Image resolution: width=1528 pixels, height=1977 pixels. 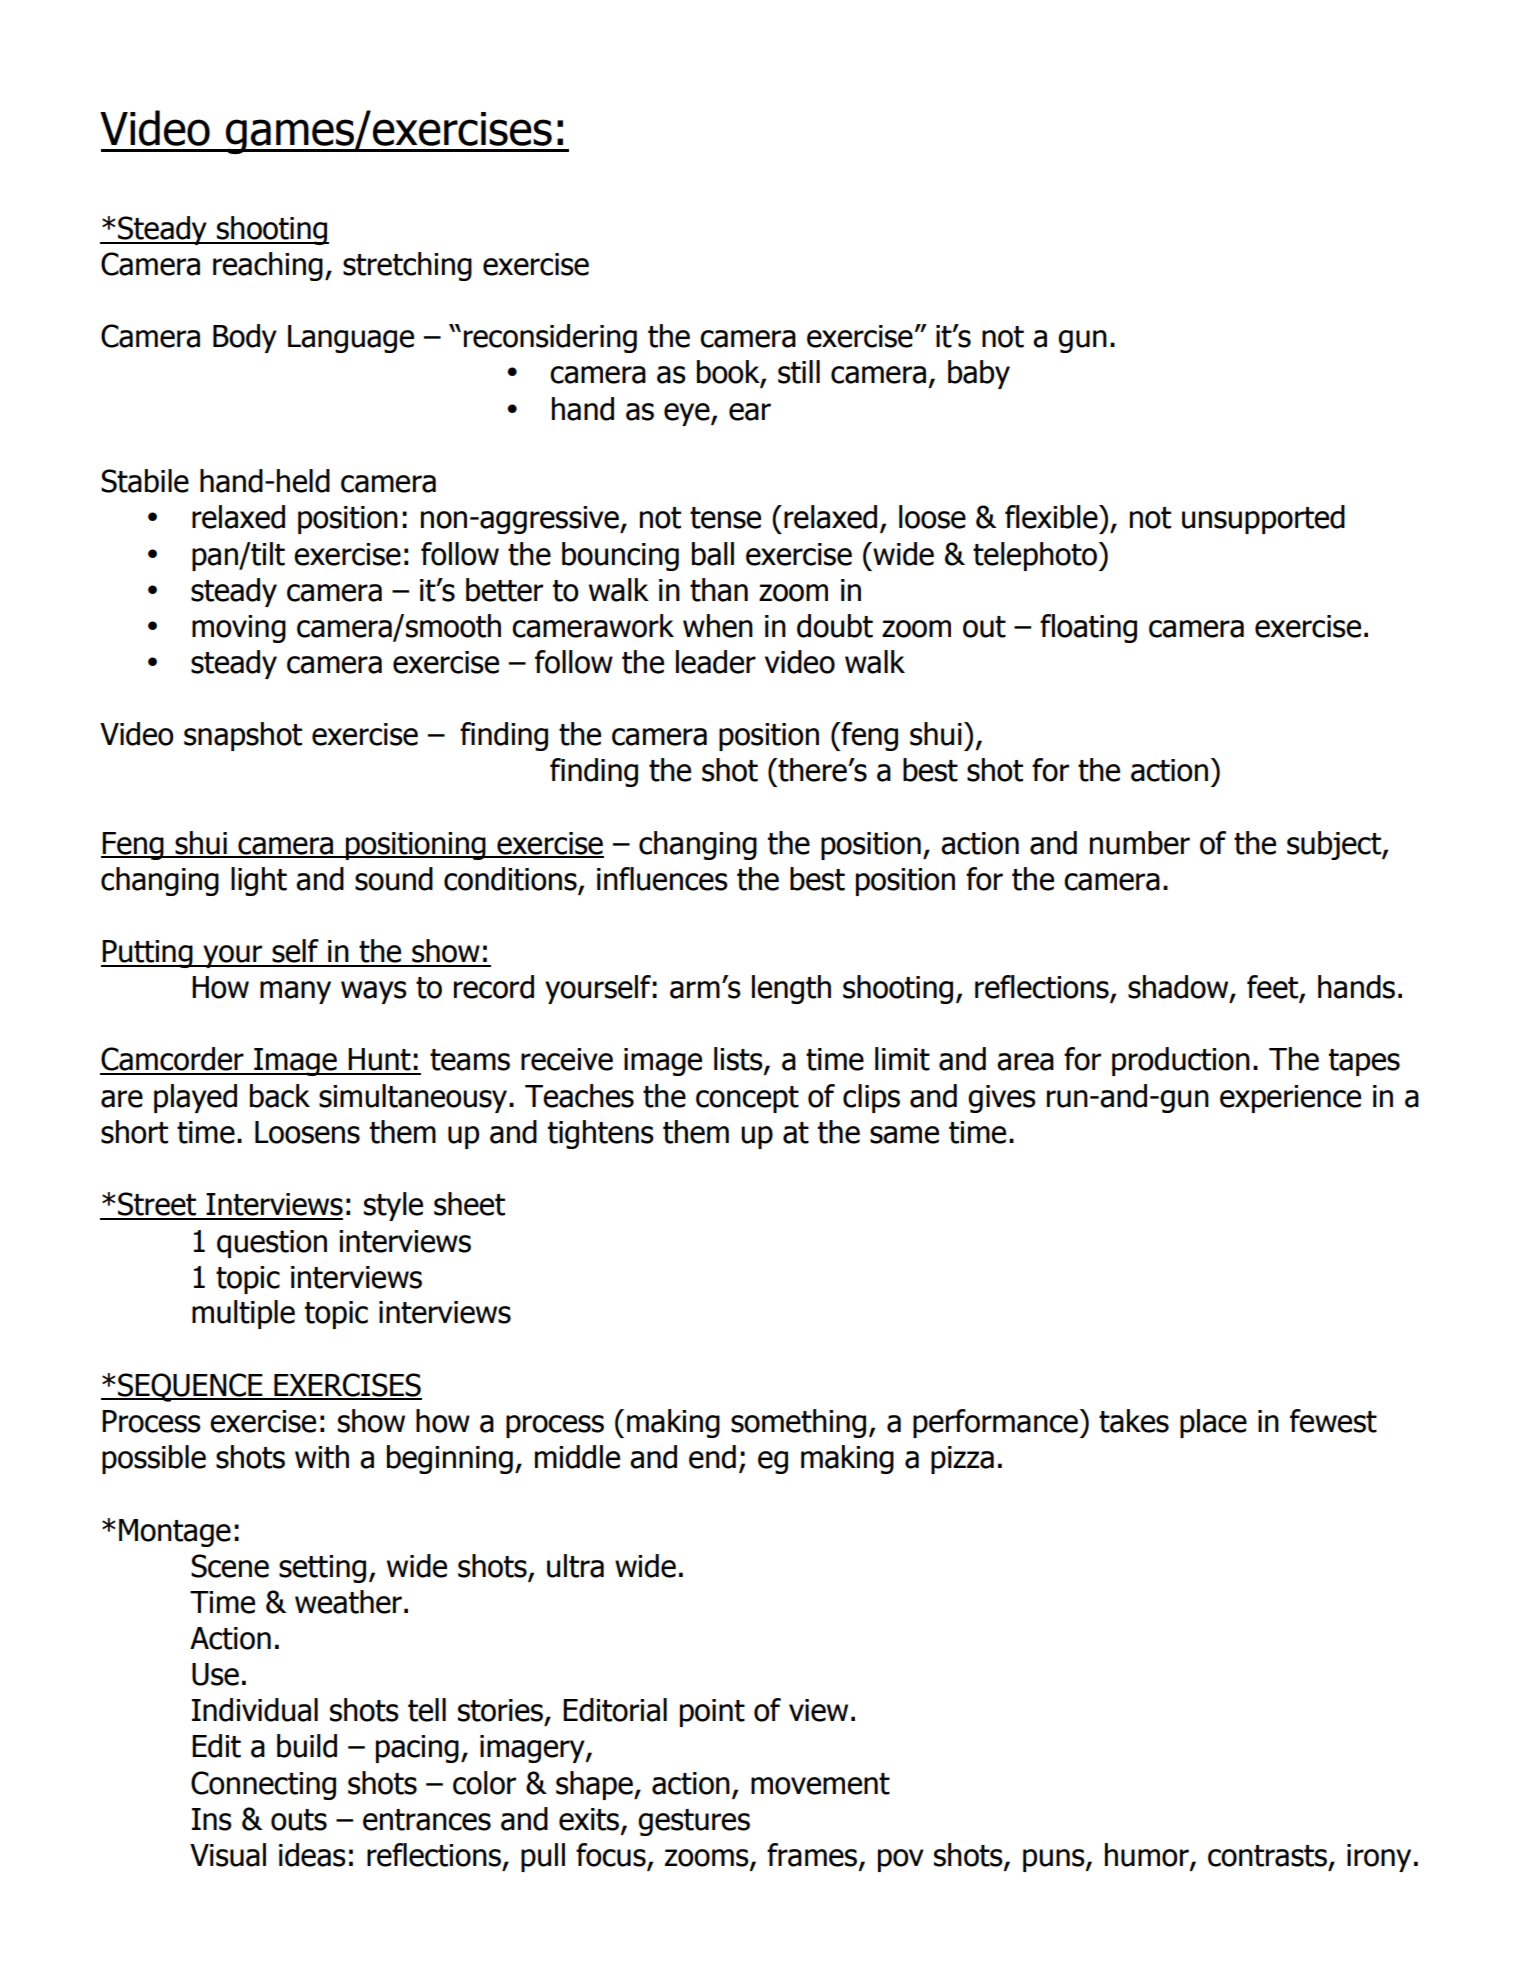 What do you see at coordinates (979, 374) in the screenshot?
I see `baby` at bounding box center [979, 374].
